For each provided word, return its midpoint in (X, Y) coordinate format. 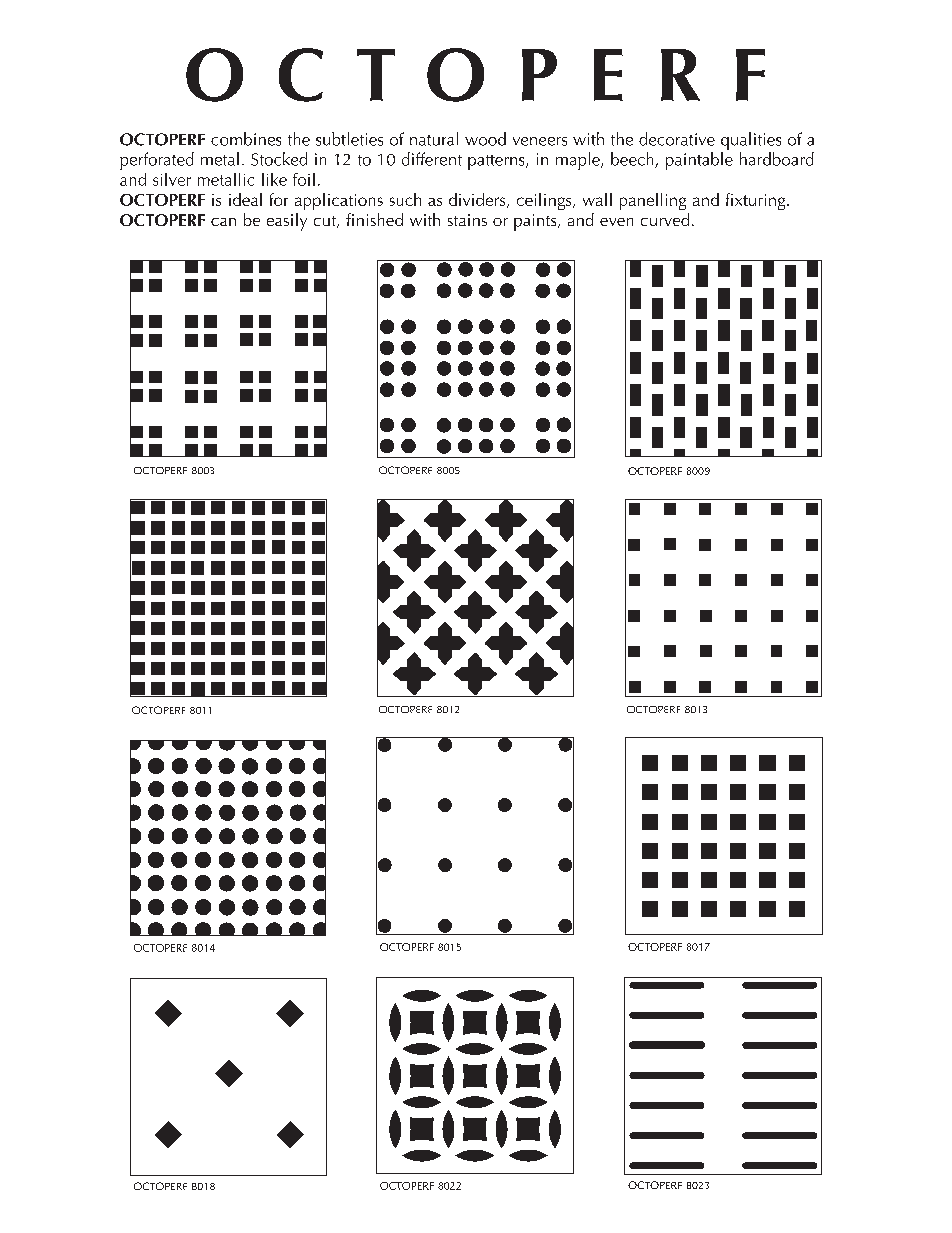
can (223, 222)
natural (434, 139)
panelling (653, 201)
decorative (677, 139)
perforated (157, 161)
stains (467, 220)
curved (665, 219)
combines (246, 139)
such (405, 199)
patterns (497, 162)
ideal (245, 199)
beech (633, 160)
